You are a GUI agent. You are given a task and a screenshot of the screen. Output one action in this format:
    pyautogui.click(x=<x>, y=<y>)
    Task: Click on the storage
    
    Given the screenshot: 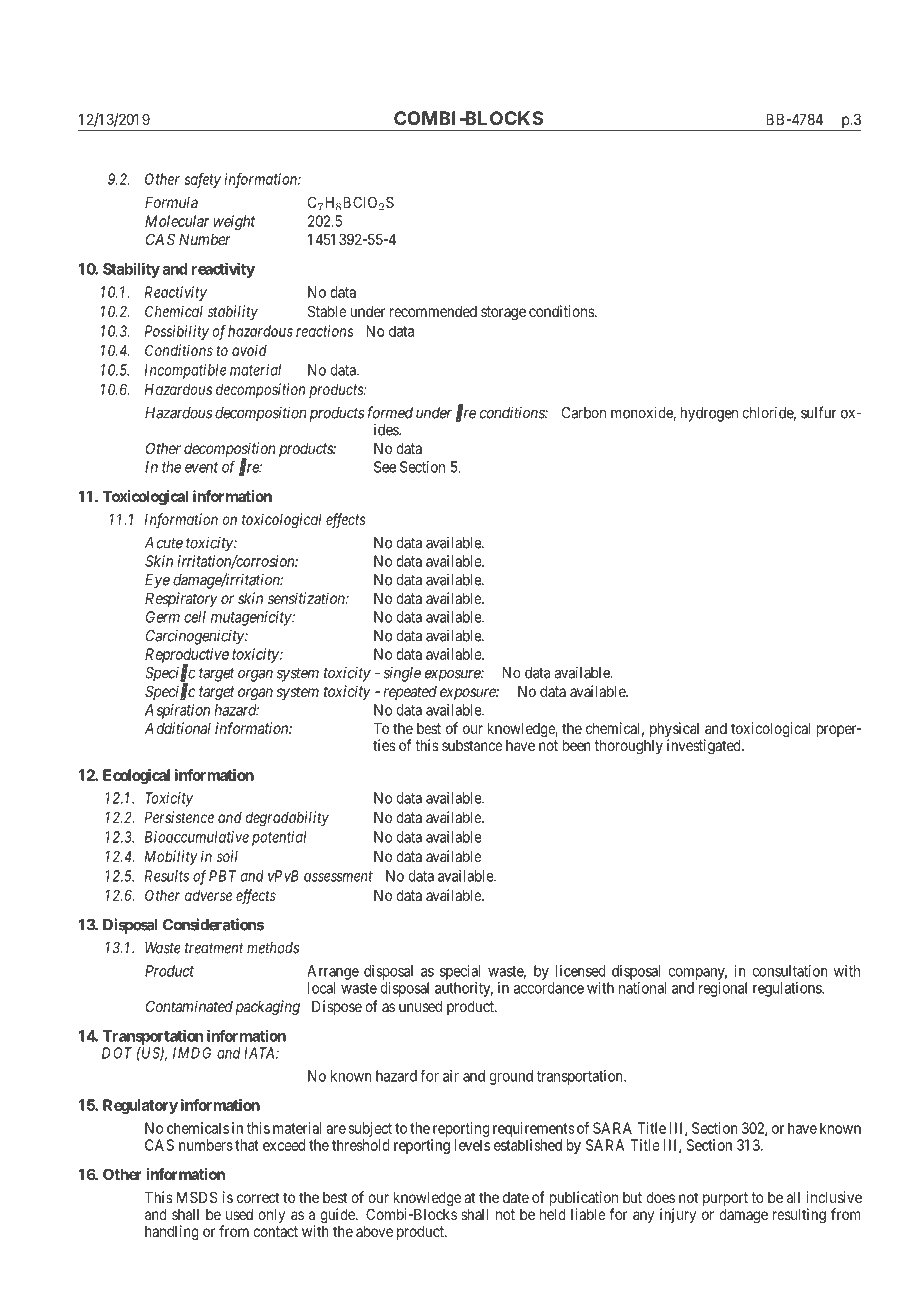 What is the action you would take?
    pyautogui.click(x=503, y=313)
